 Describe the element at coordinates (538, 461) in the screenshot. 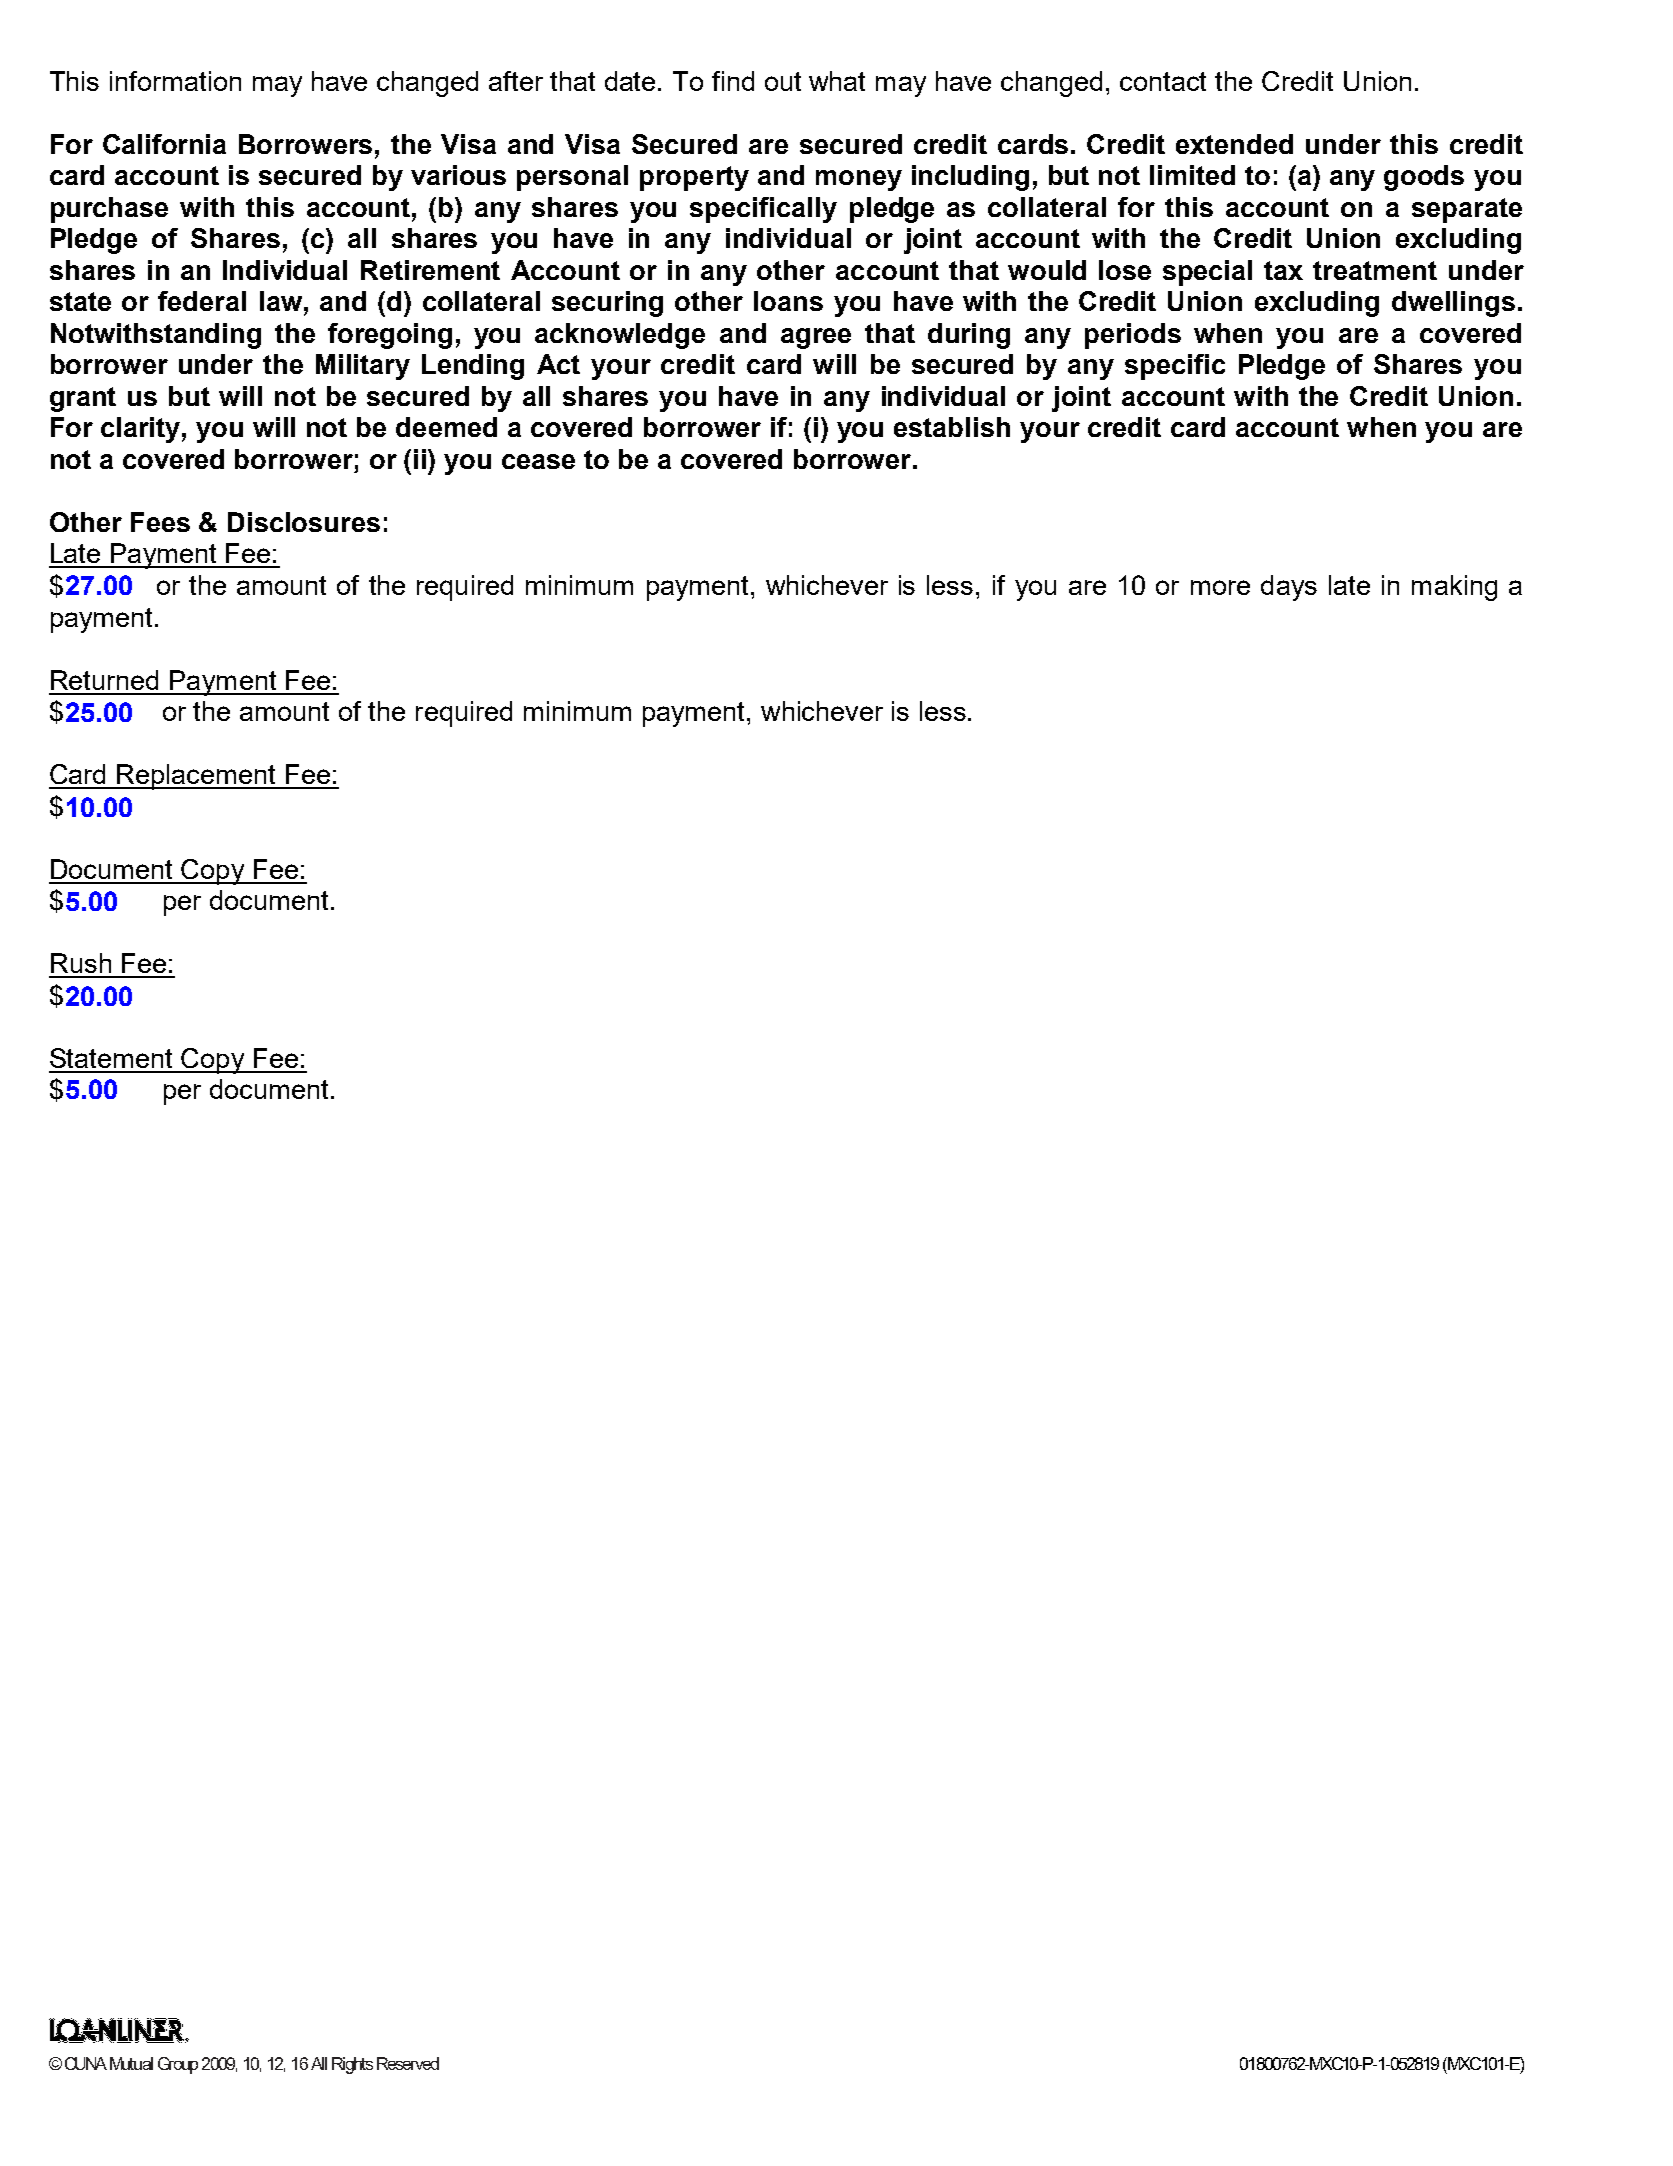

I see `cease` at that location.
